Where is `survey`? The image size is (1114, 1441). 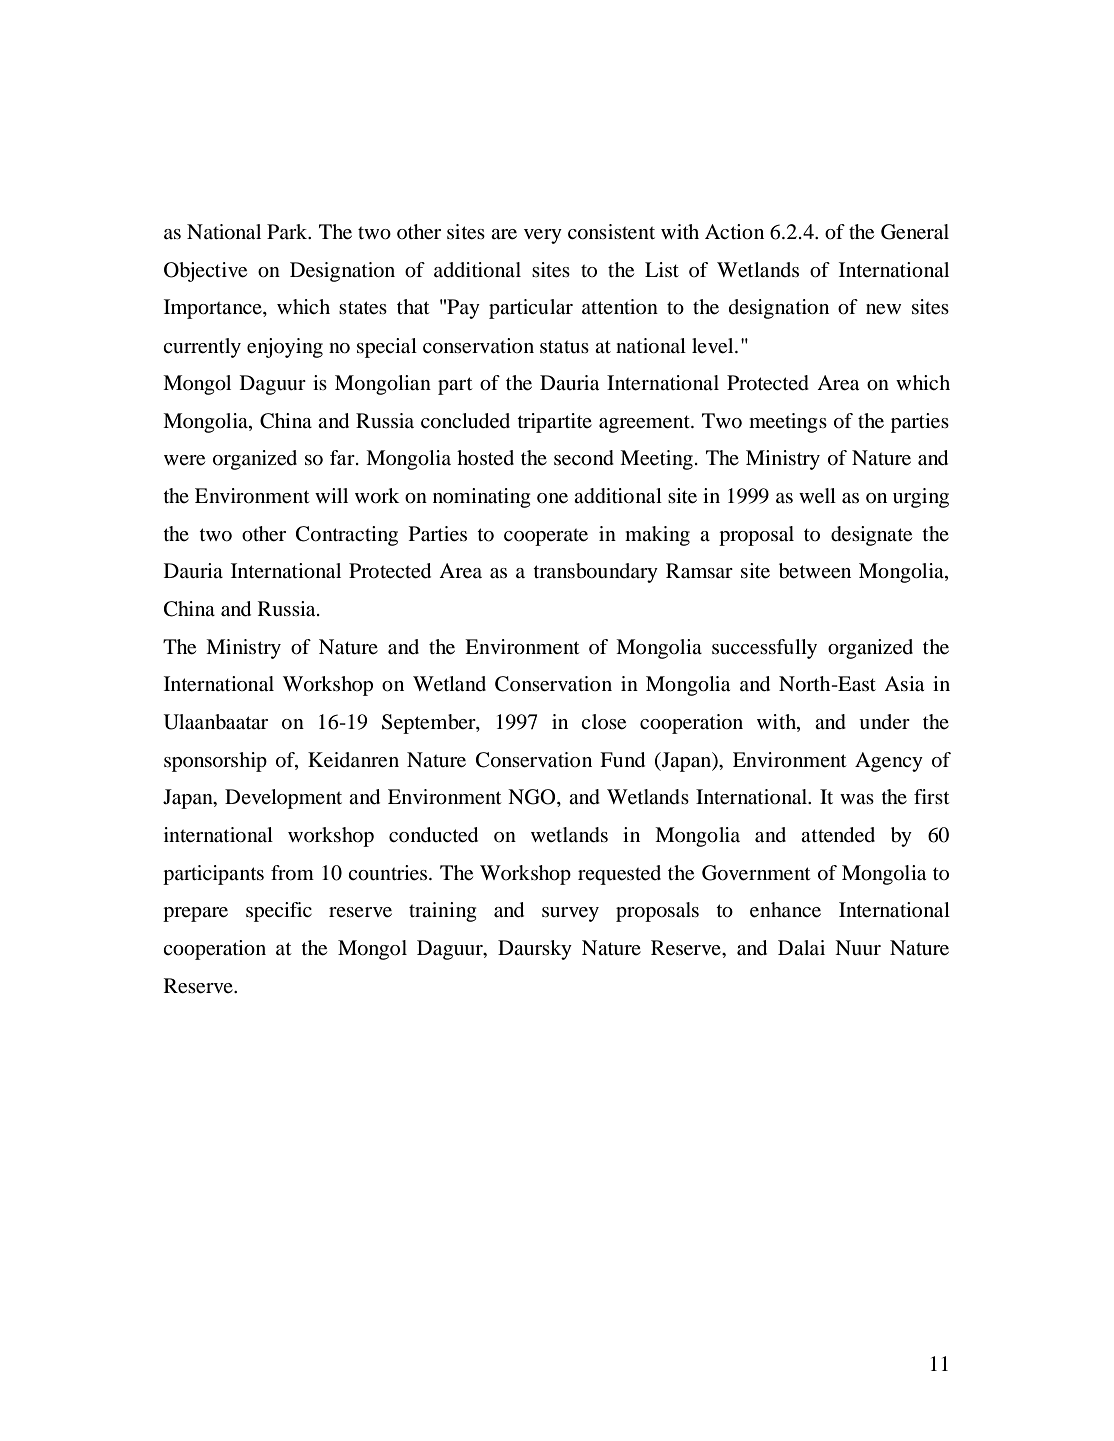
survey is located at coordinates (570, 914).
